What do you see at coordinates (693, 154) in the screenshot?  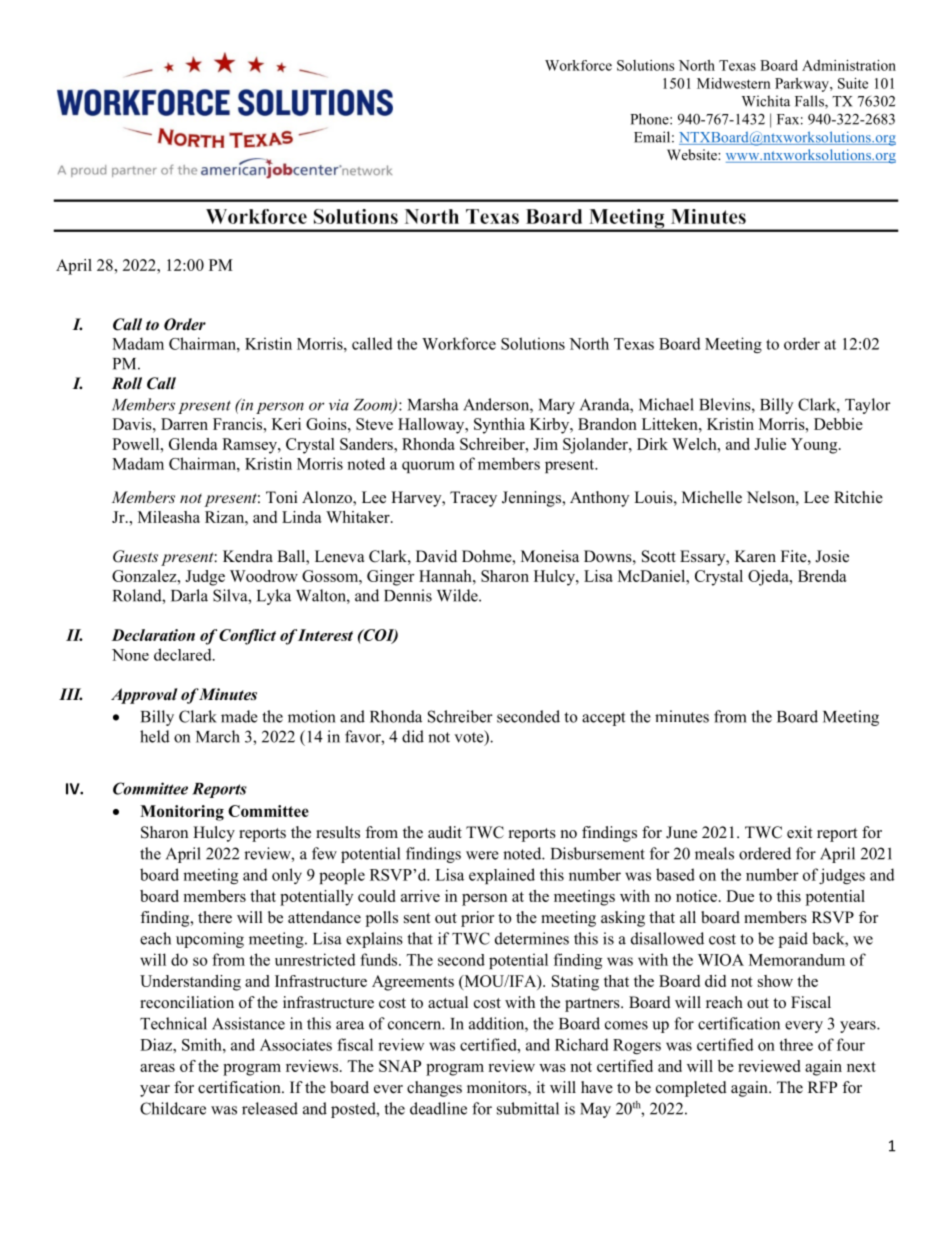 I see `Website` at bounding box center [693, 154].
